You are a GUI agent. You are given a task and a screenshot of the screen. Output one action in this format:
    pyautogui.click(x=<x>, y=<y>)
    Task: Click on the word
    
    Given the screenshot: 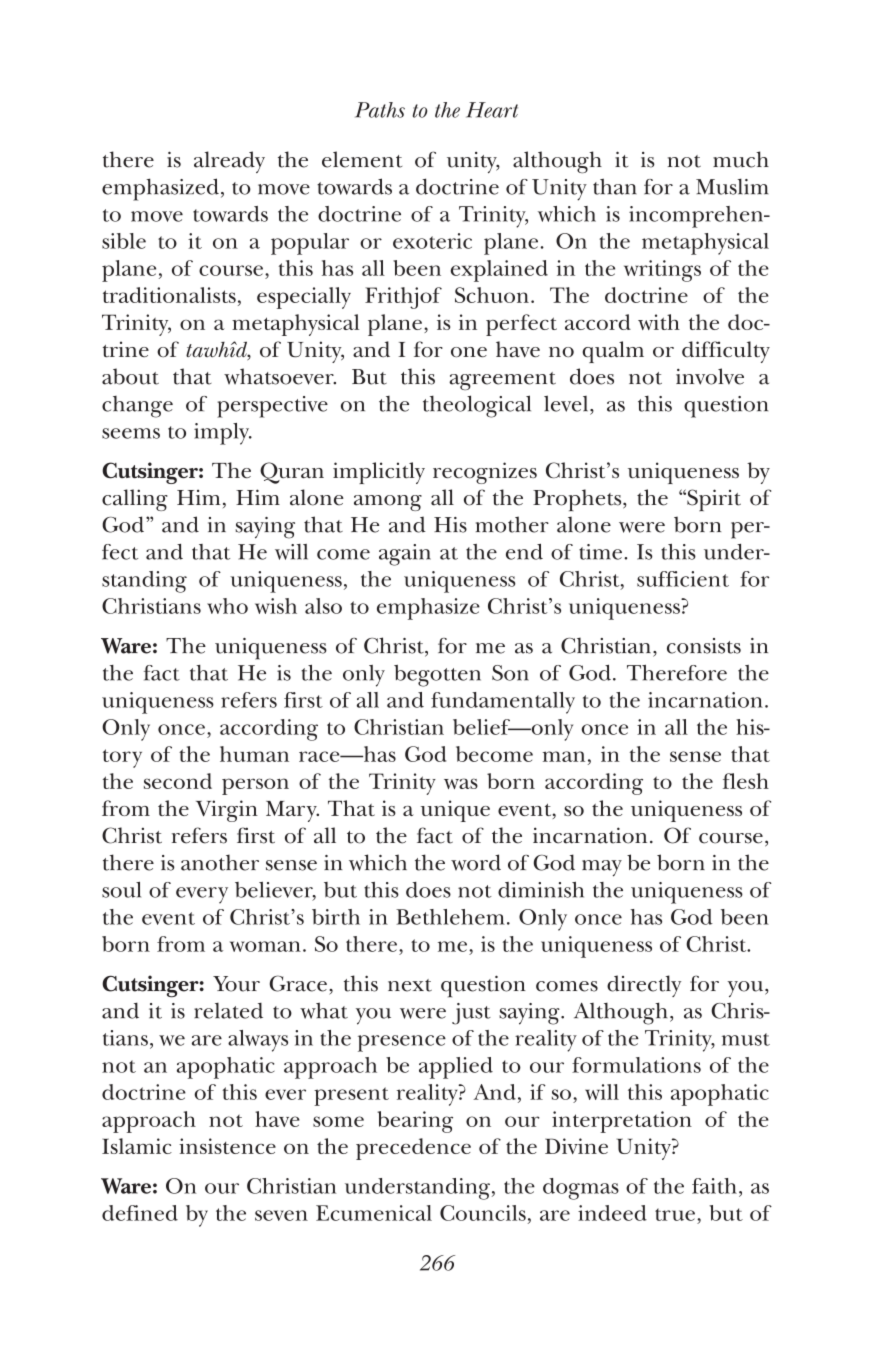 What is the action you would take?
    pyautogui.click(x=476, y=862)
